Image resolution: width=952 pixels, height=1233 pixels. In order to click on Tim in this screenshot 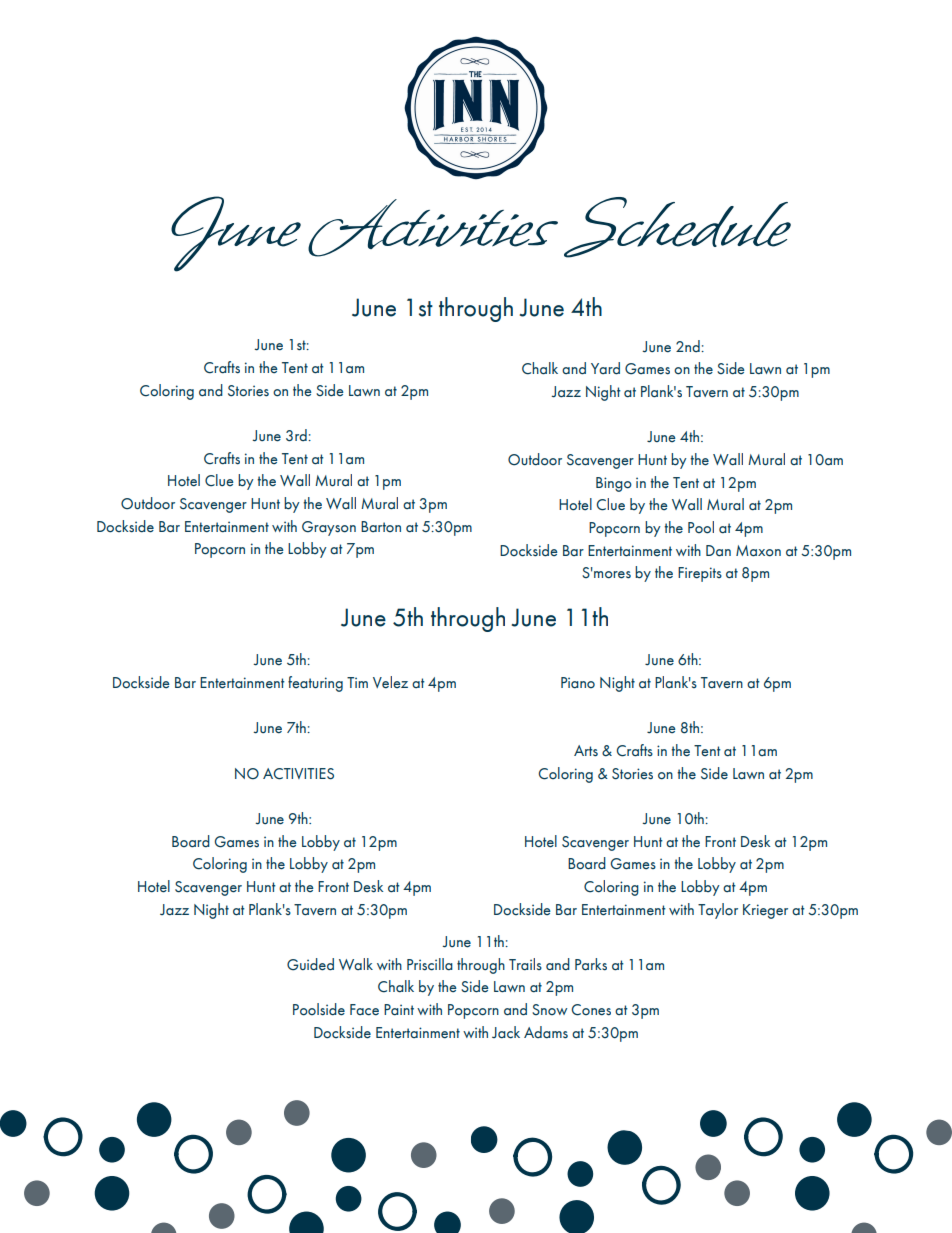, I will do `click(357, 682)`.
